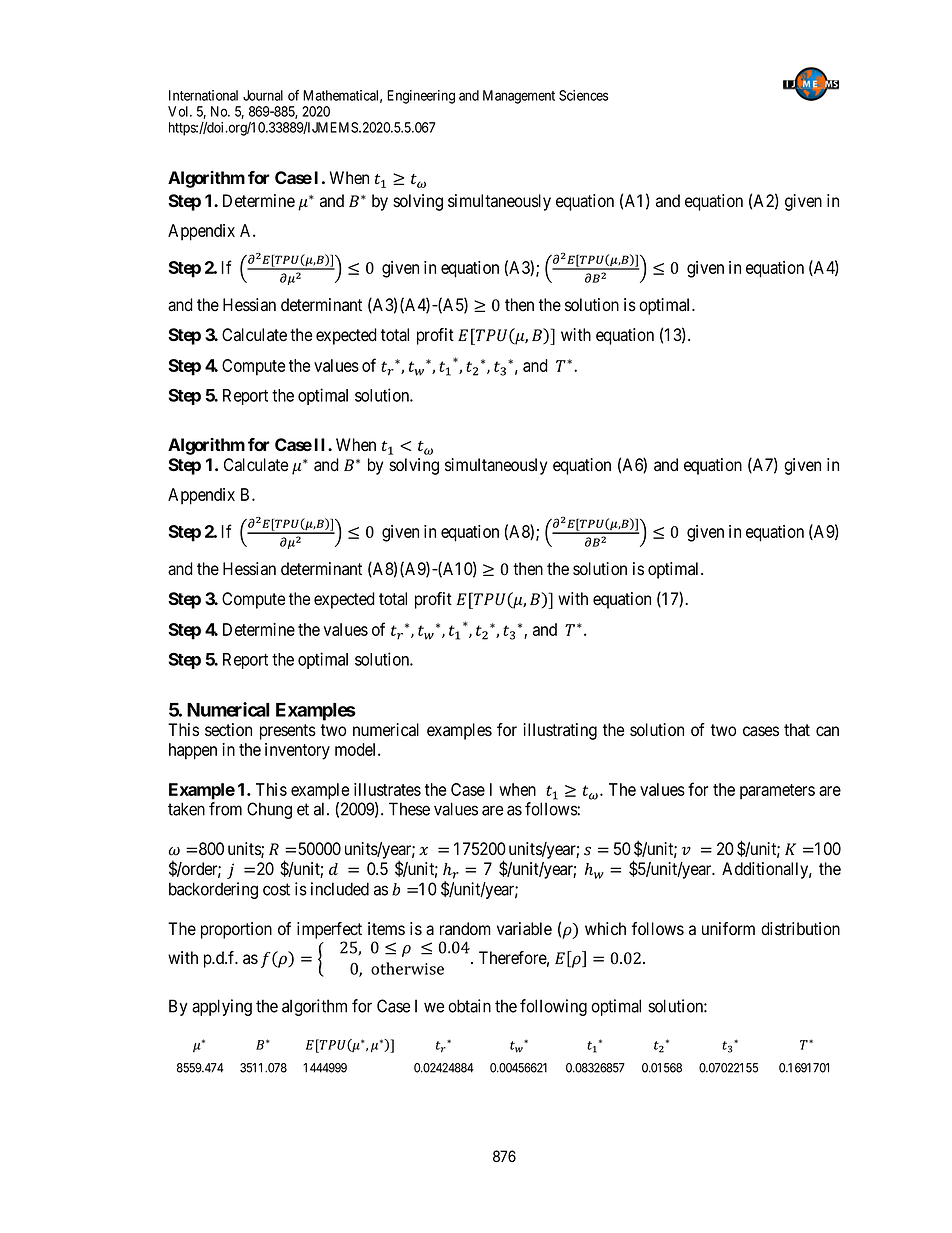  Describe the element at coordinates (228, 730) in the screenshot. I see `section` at that location.
